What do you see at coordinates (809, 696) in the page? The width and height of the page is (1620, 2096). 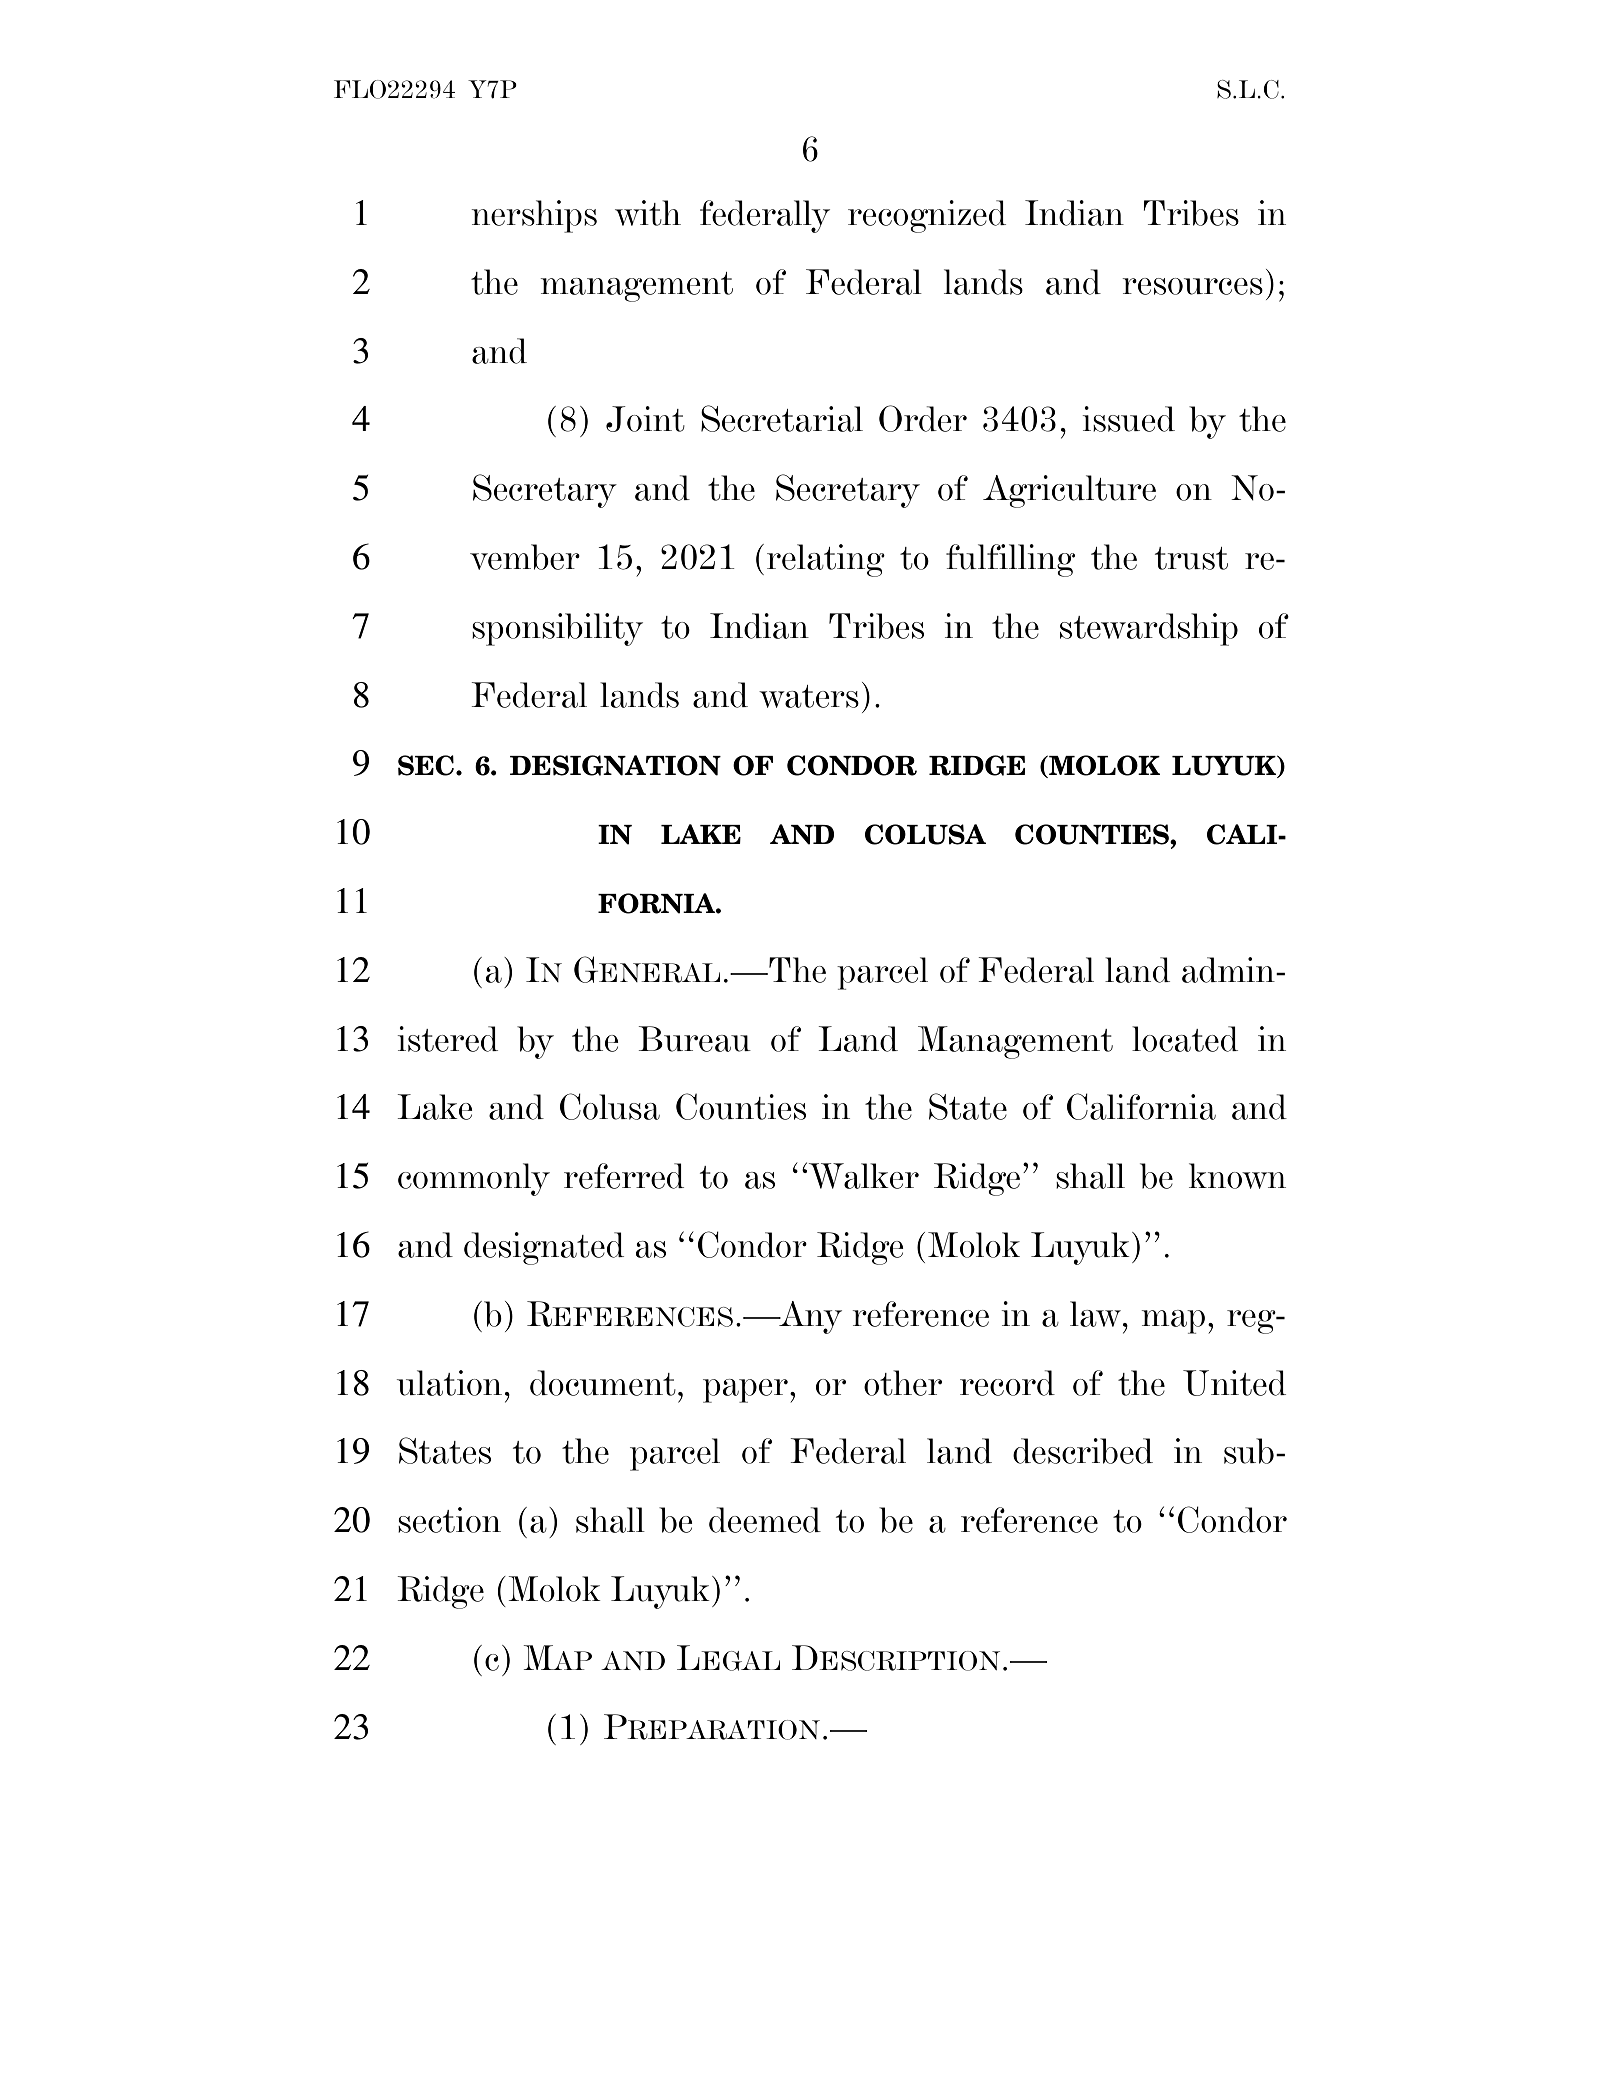 I see `waters` at bounding box center [809, 696].
